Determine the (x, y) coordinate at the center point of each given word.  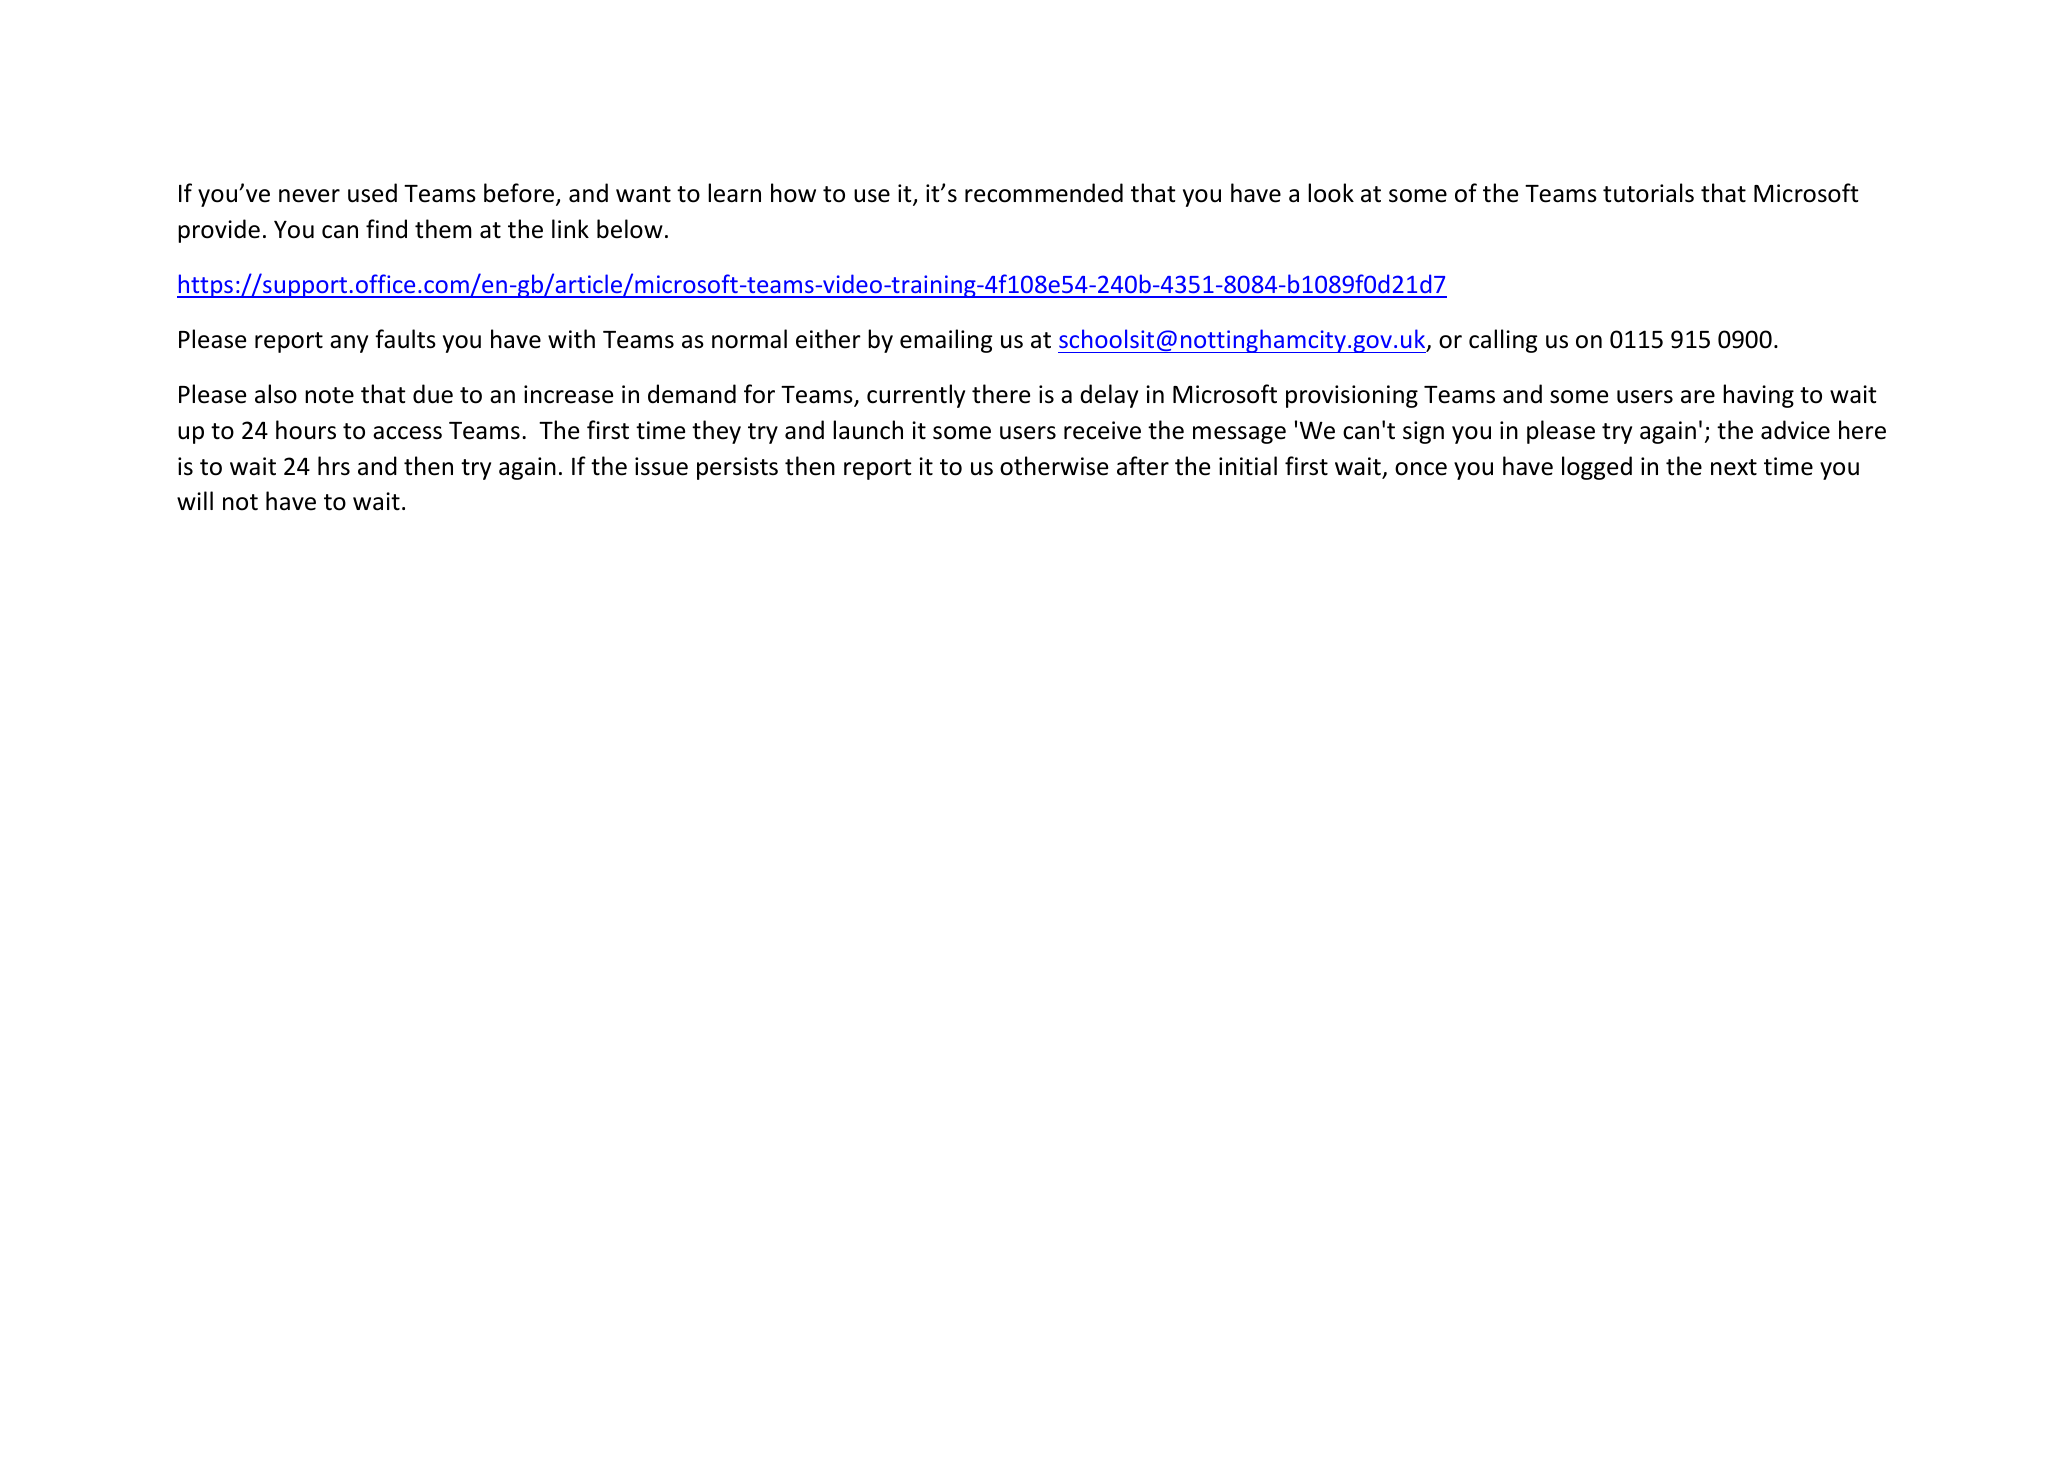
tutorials (1648, 193)
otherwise (1054, 466)
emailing (946, 341)
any (349, 344)
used (372, 193)
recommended (1044, 193)
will (195, 500)
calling (1503, 341)
